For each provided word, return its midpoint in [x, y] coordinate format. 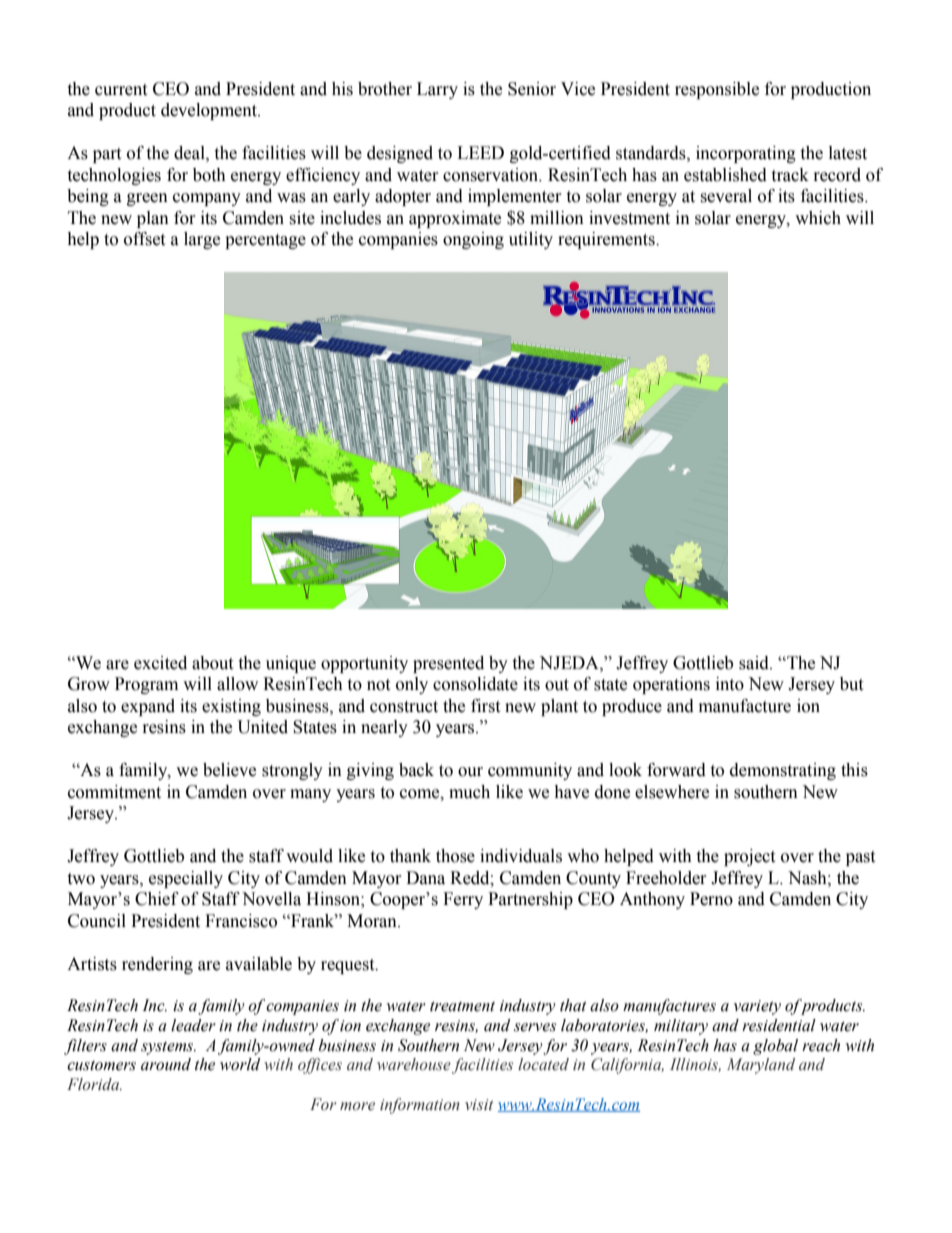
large [202, 240]
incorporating [746, 154]
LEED [480, 152]
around [166, 1064]
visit [479, 1105]
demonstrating [783, 771]
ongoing [473, 240]
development [210, 111]
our [470, 772]
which [818, 218]
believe [229, 770]
